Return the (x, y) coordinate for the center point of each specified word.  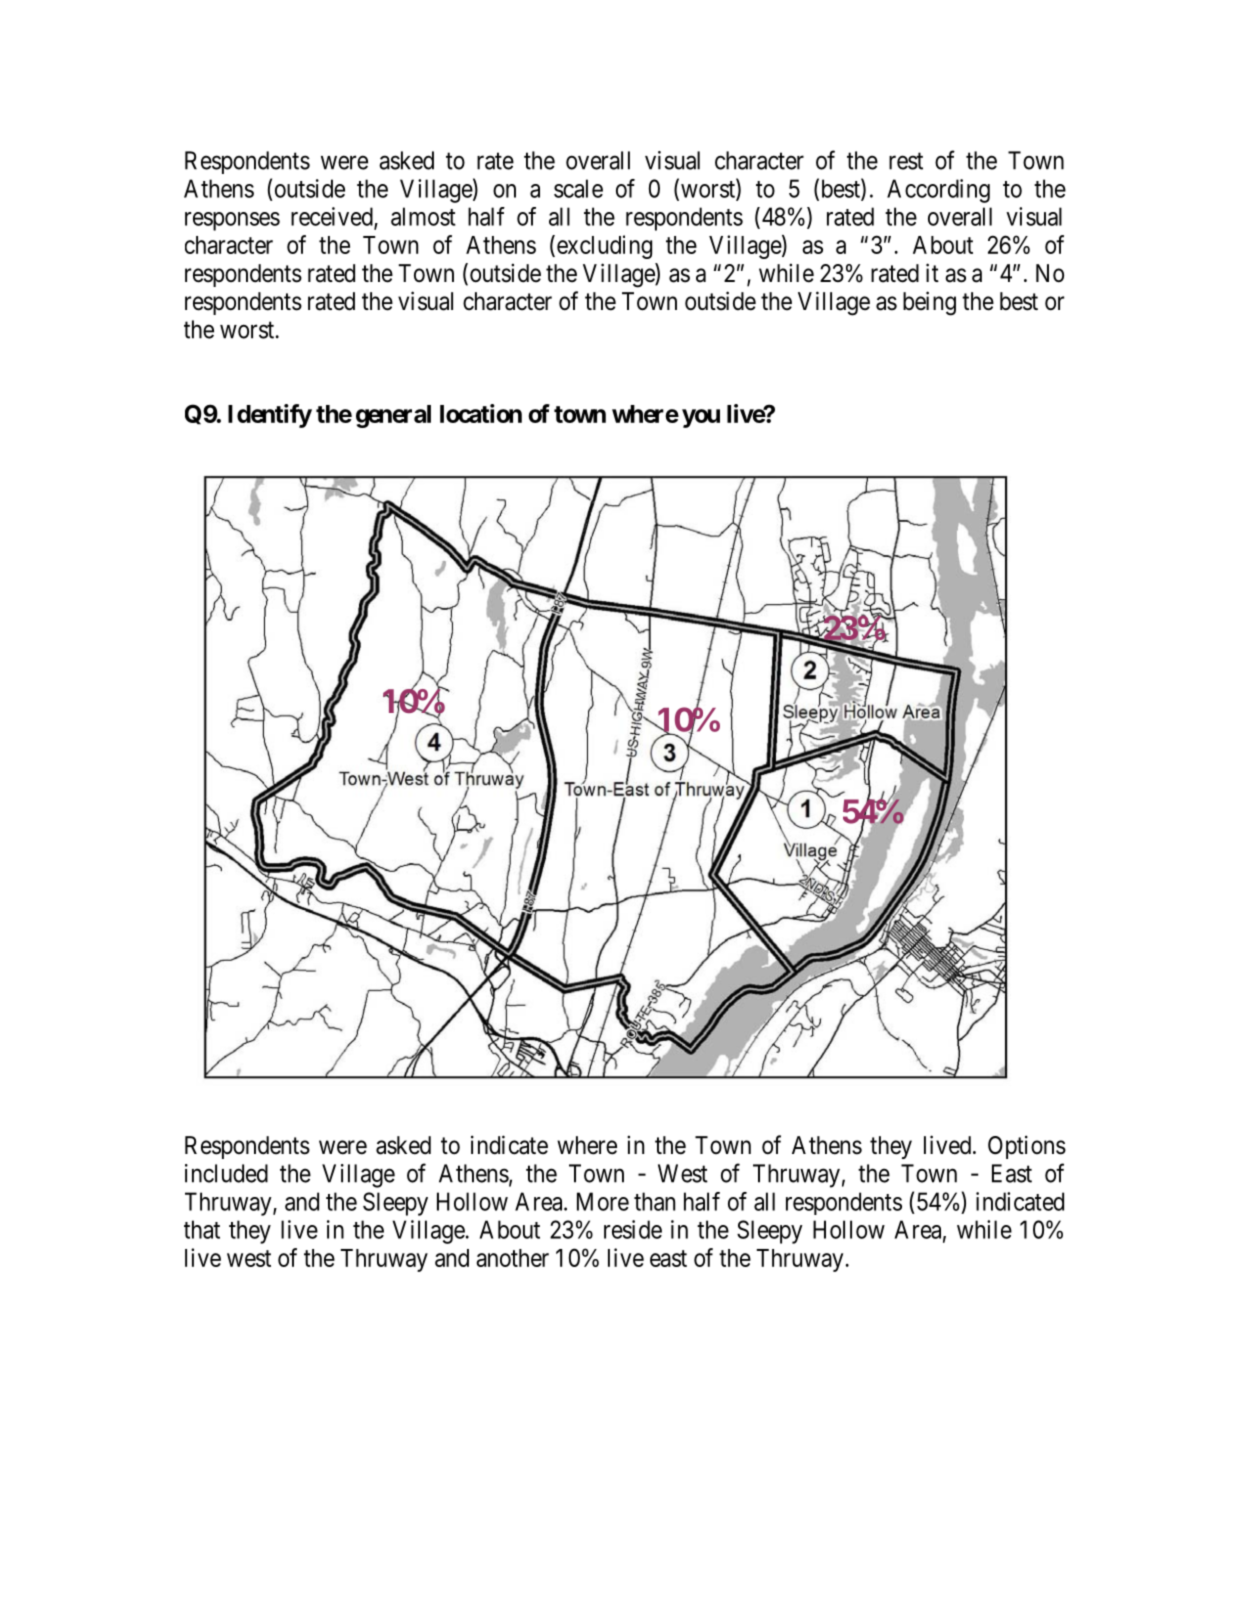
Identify (270, 416)
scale (578, 188)
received (333, 217)
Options (1027, 1147)
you (701, 418)
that (202, 1229)
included (226, 1173)
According (938, 191)
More (603, 1201)
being (929, 303)
